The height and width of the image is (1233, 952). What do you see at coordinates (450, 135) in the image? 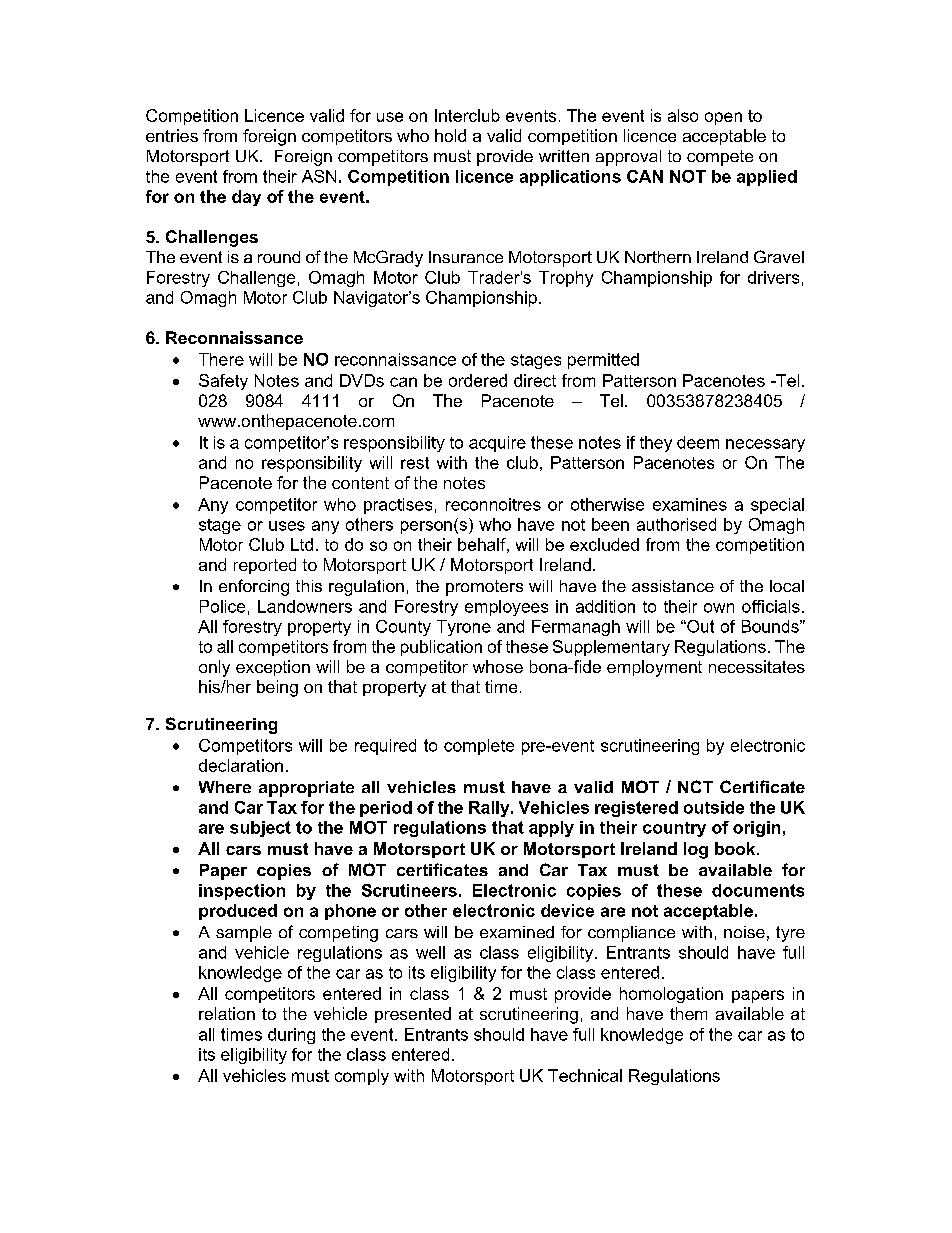
I see `hold` at bounding box center [450, 135].
